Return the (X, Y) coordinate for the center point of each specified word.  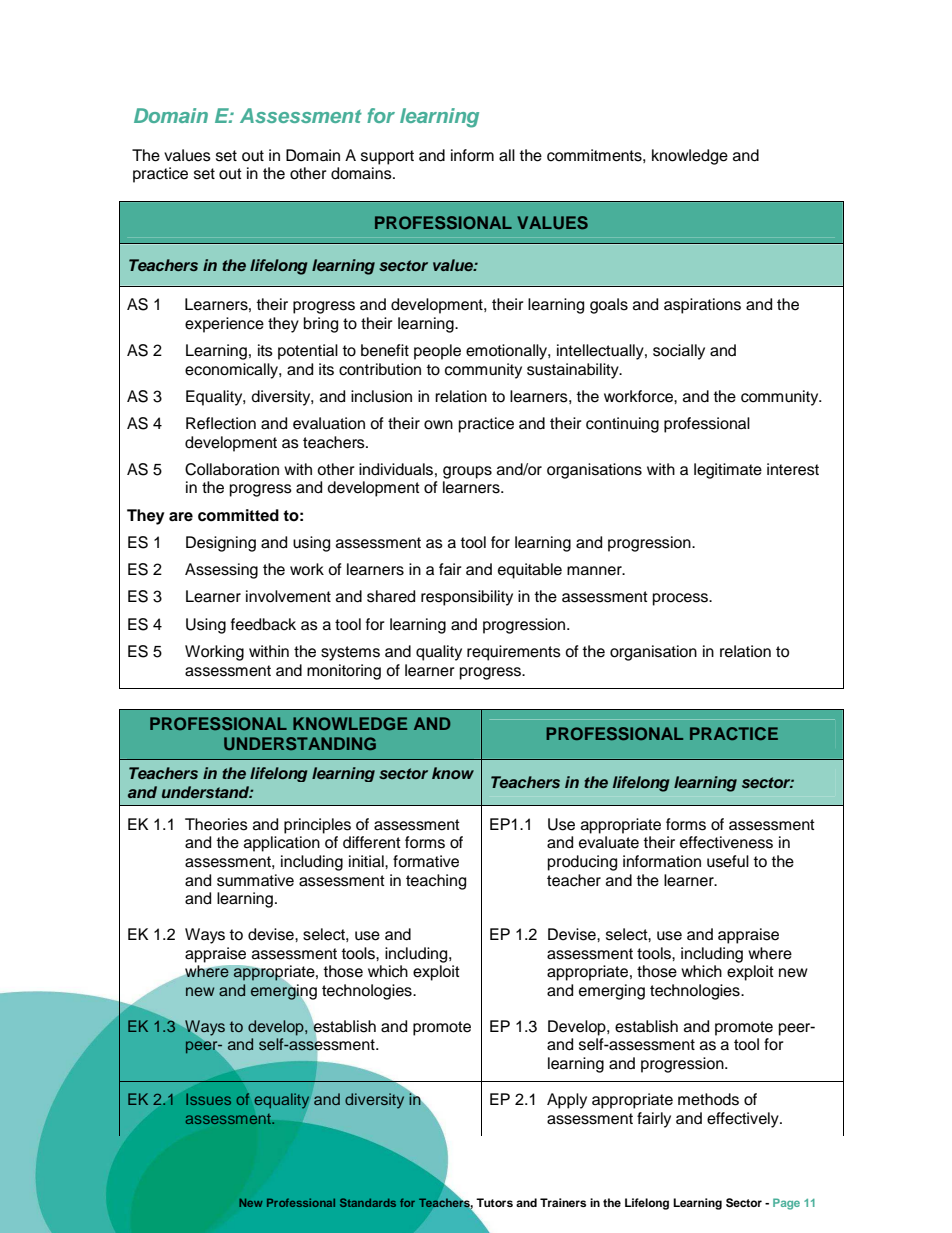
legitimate (728, 471)
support (387, 157)
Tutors (494, 1202)
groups (467, 472)
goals (609, 306)
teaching (436, 882)
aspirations (702, 306)
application (282, 844)
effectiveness (726, 842)
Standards (368, 1202)
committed (238, 515)
